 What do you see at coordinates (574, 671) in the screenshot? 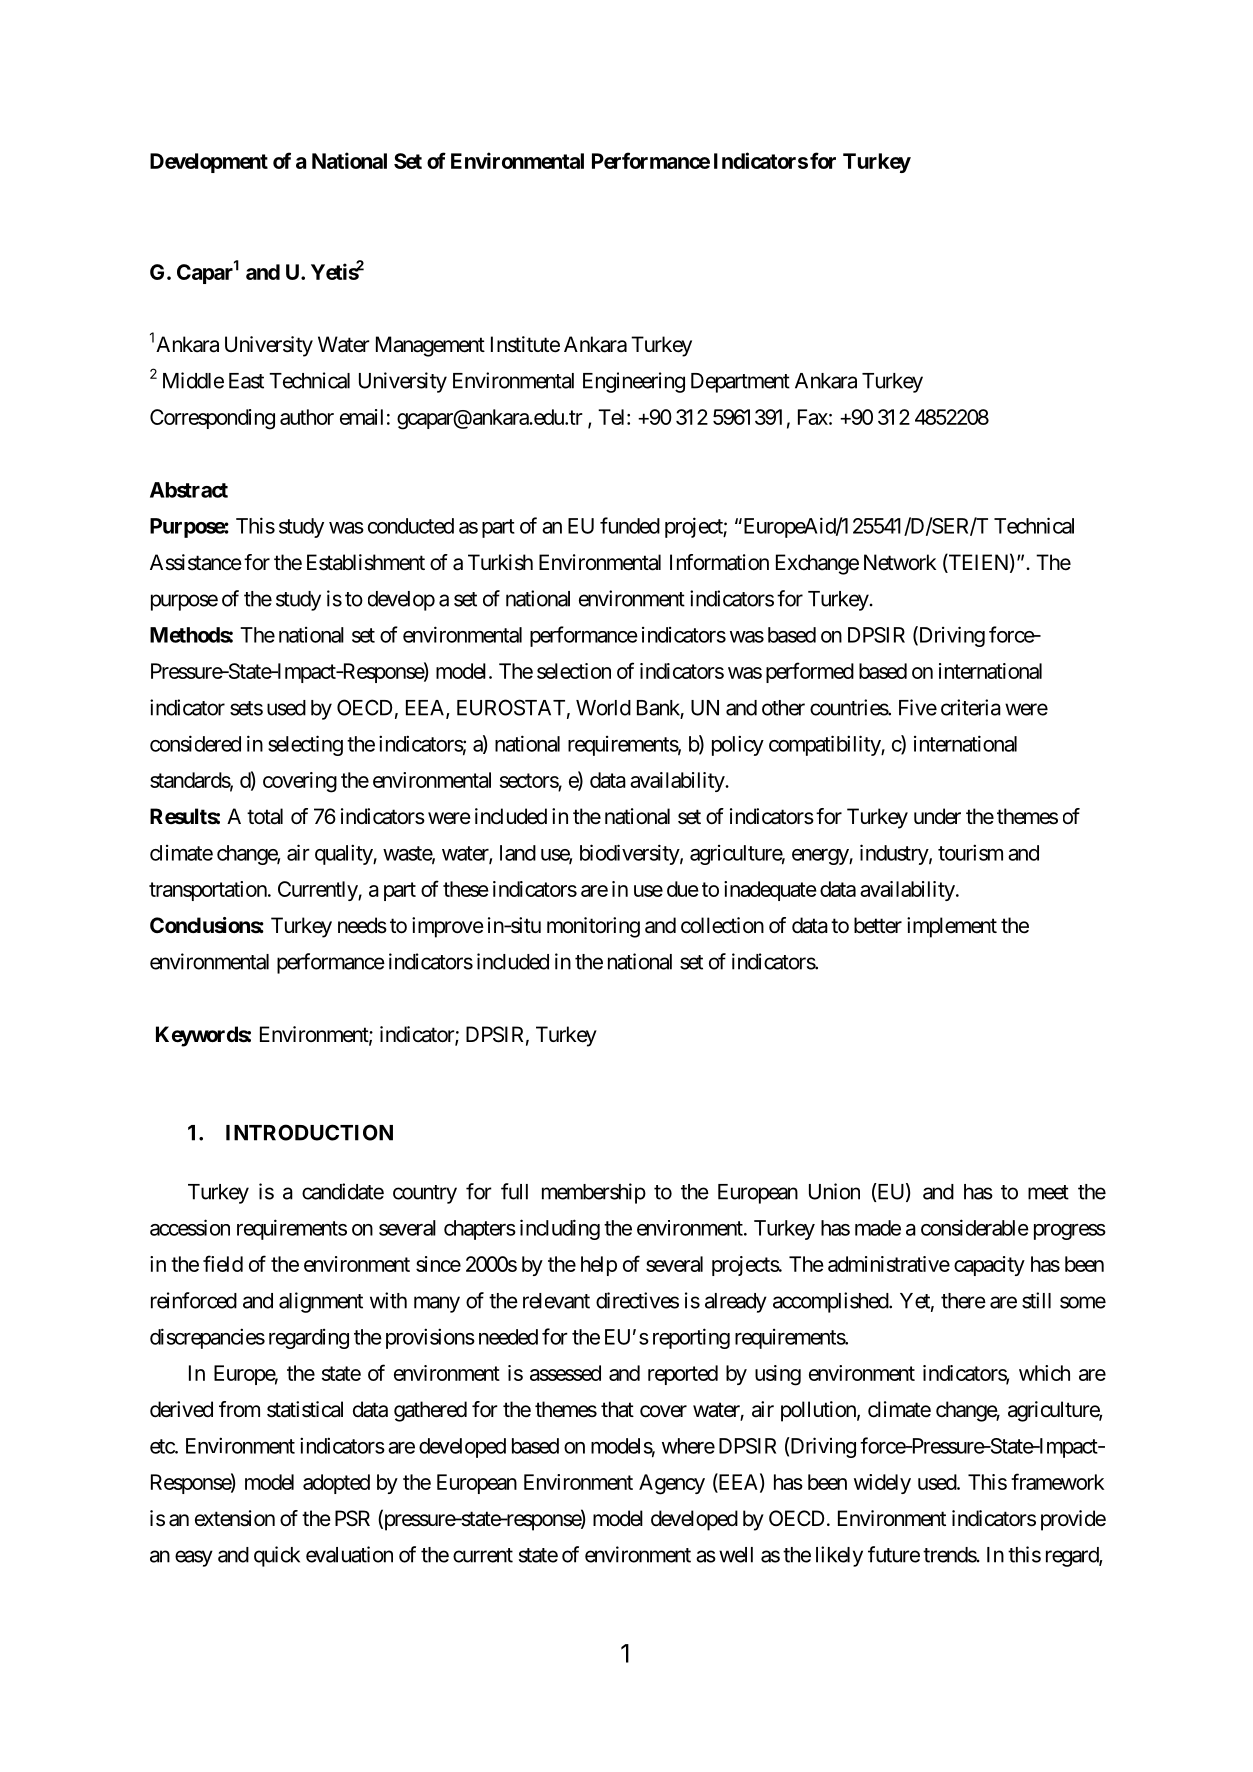
I see `selection` at bounding box center [574, 671].
